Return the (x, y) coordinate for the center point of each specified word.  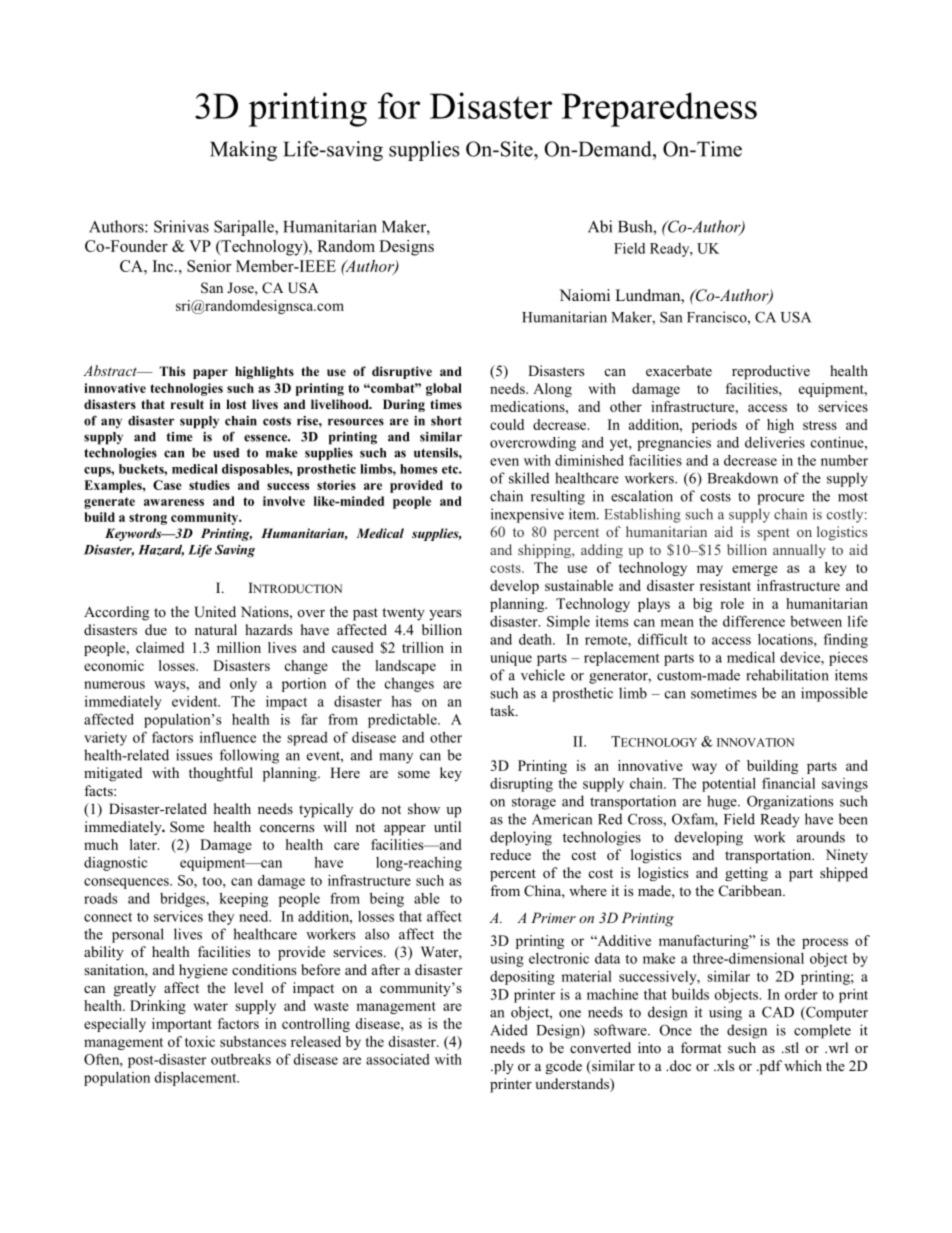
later (144, 844)
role (732, 603)
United (215, 612)
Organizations (790, 802)
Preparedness (659, 109)
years (445, 615)
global (444, 389)
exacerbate (679, 370)
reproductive (771, 372)
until (447, 826)
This (172, 371)
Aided (509, 1030)
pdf (769, 1067)
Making (243, 151)
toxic (200, 1041)
